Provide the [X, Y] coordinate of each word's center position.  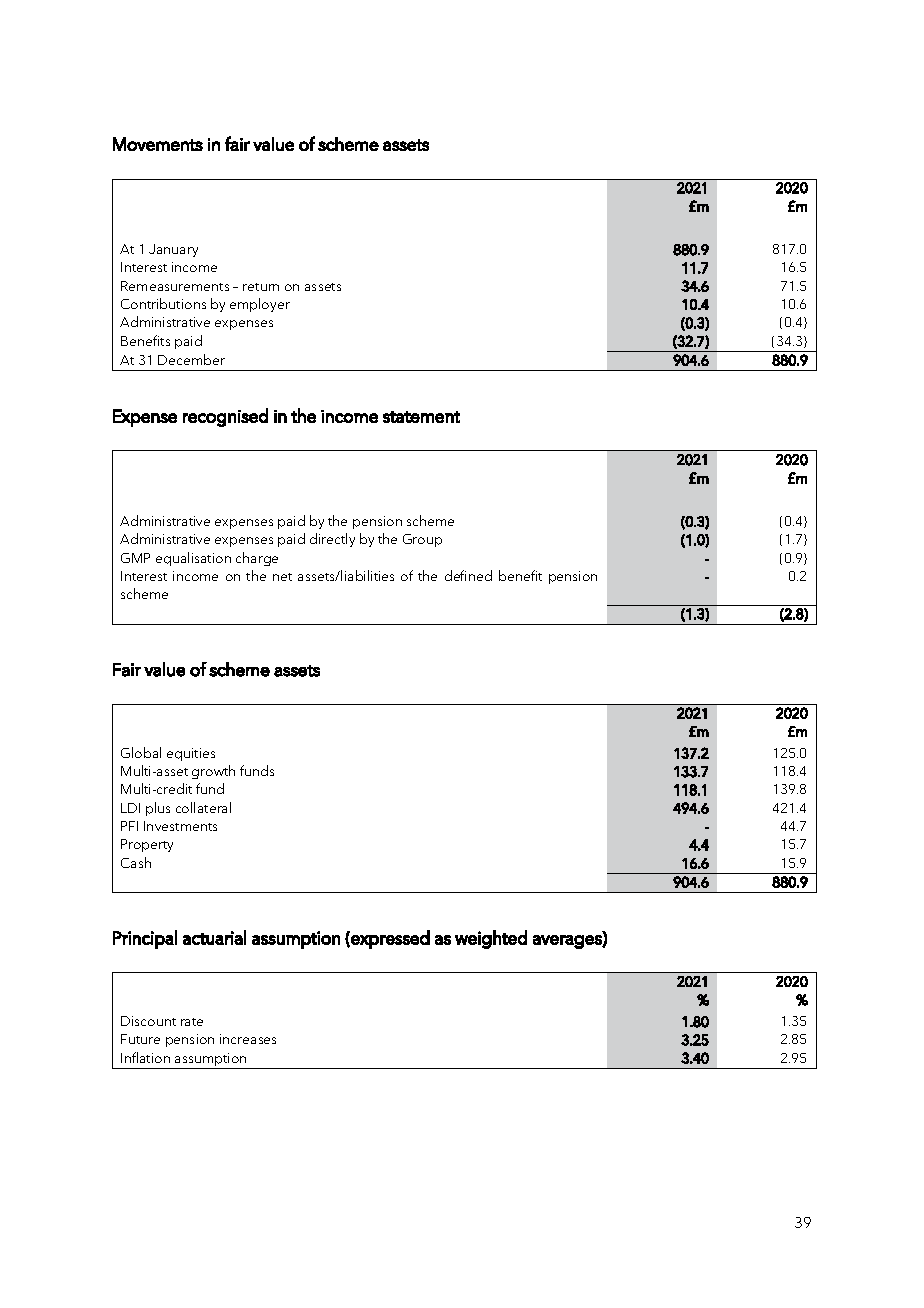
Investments [180, 826]
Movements [158, 144]
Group [422, 540]
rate [192, 1022]
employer [260, 305]
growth [213, 772]
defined [468, 575]
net [282, 577]
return [261, 287]
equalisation [193, 559]
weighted [491, 939]
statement [421, 417]
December [191, 359]
